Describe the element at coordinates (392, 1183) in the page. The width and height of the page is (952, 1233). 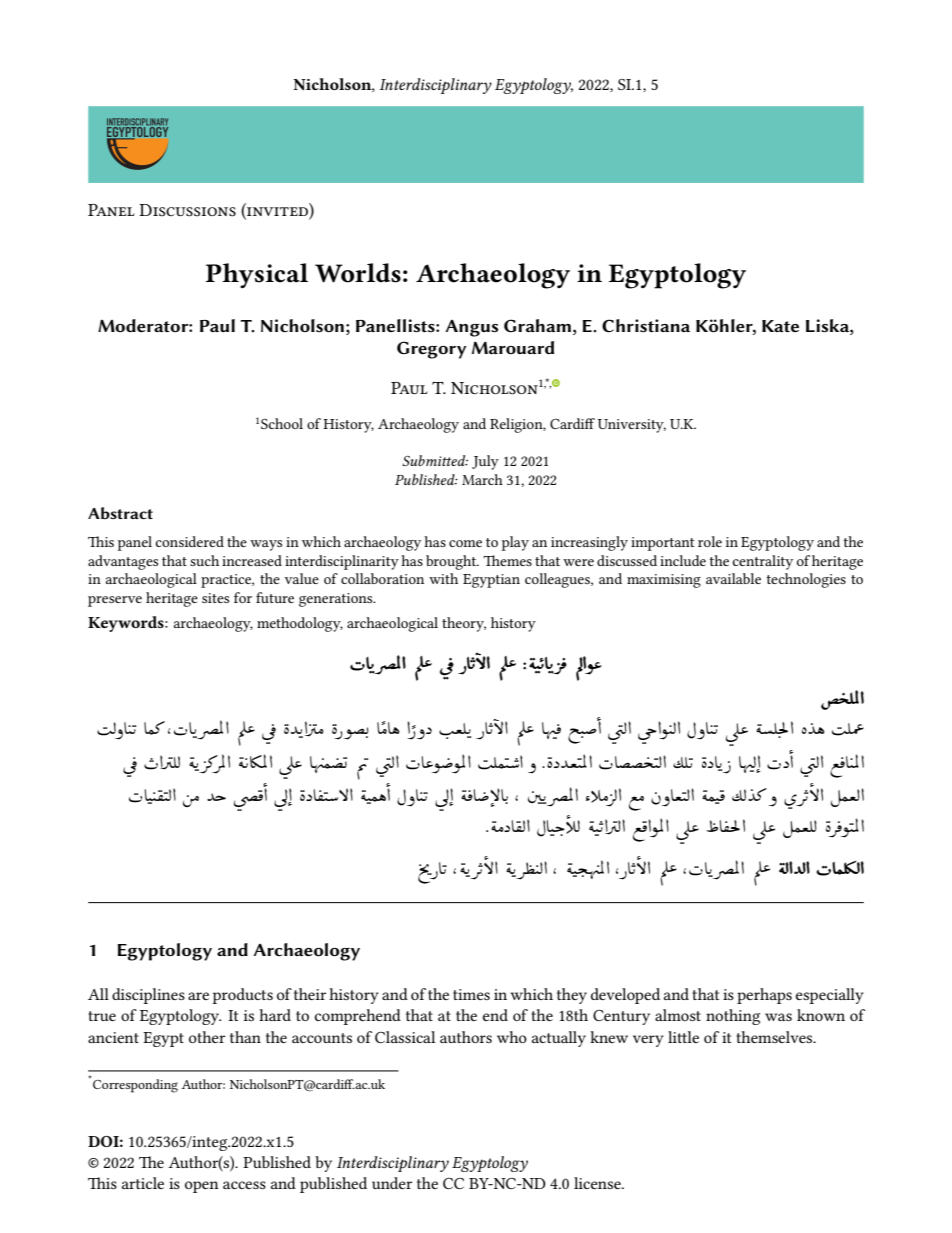
I see `under` at that location.
